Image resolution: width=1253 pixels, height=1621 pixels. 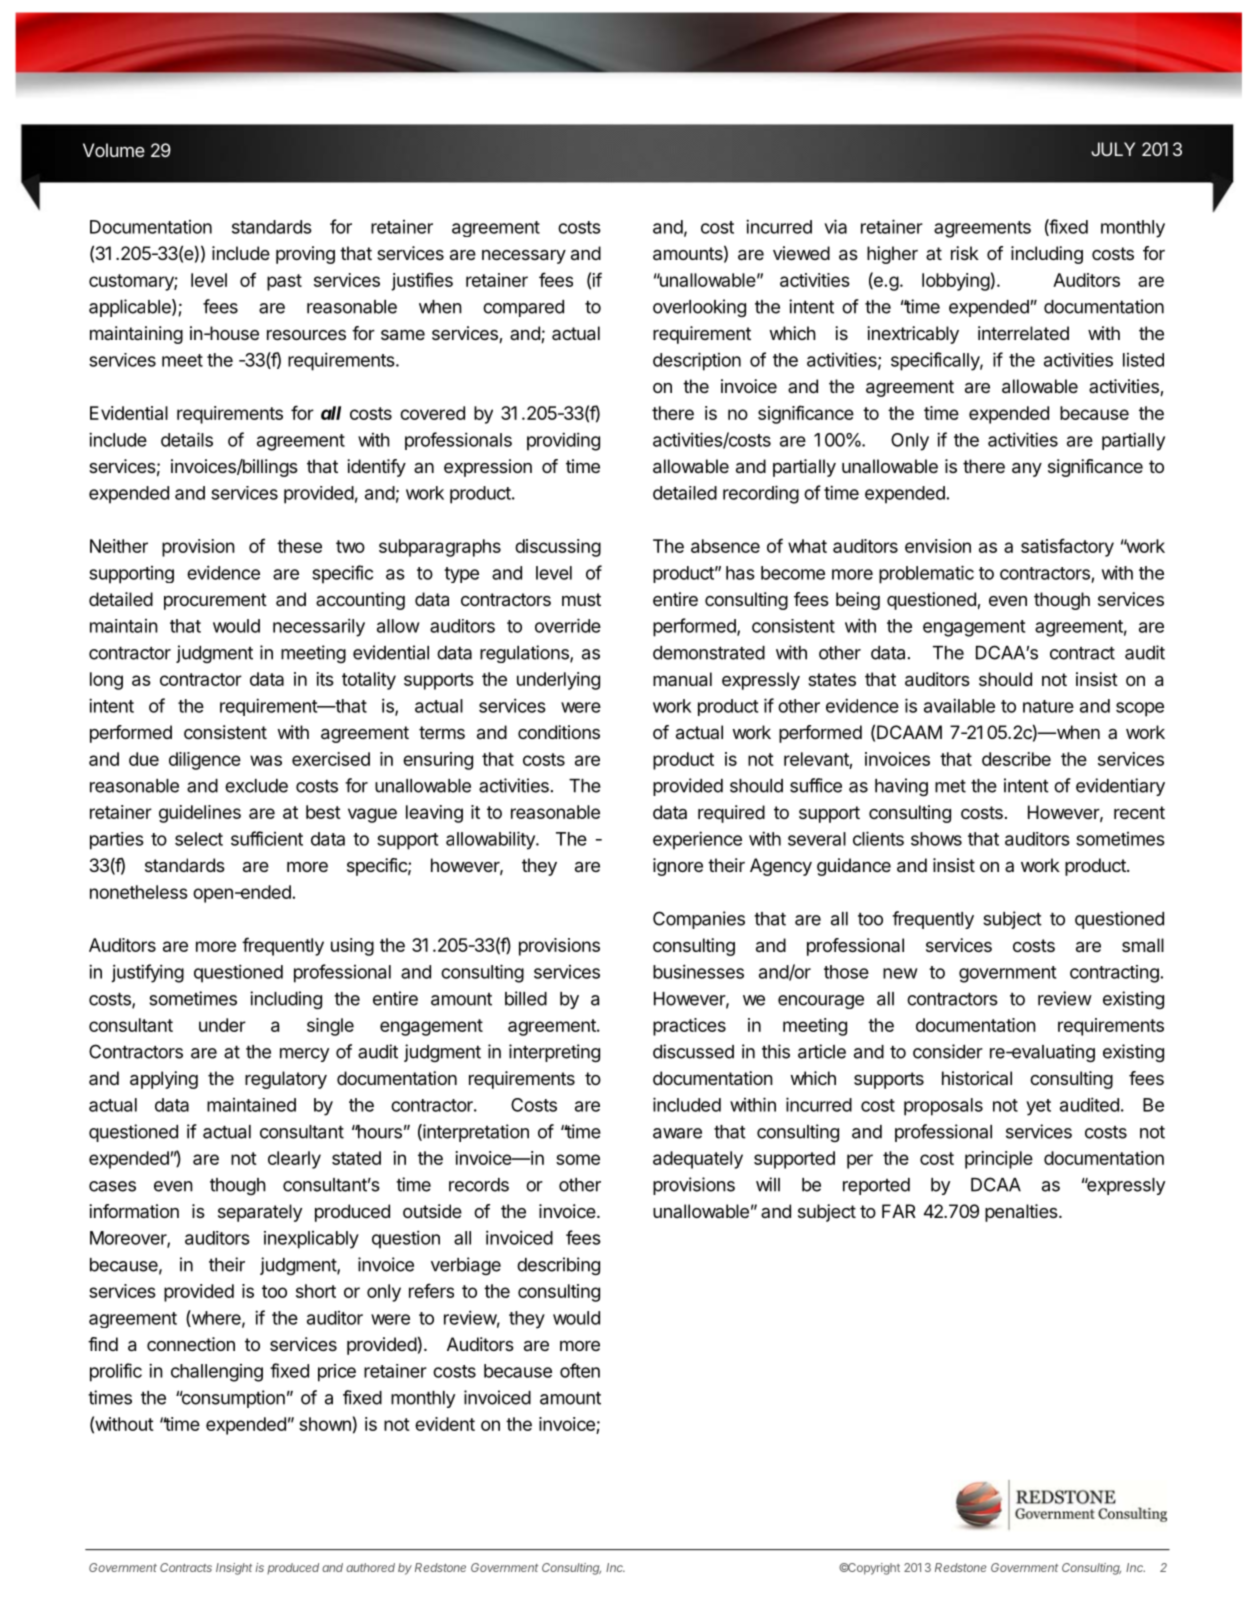 What do you see at coordinates (234, 1569) in the screenshot?
I see `Insight` at bounding box center [234, 1569].
